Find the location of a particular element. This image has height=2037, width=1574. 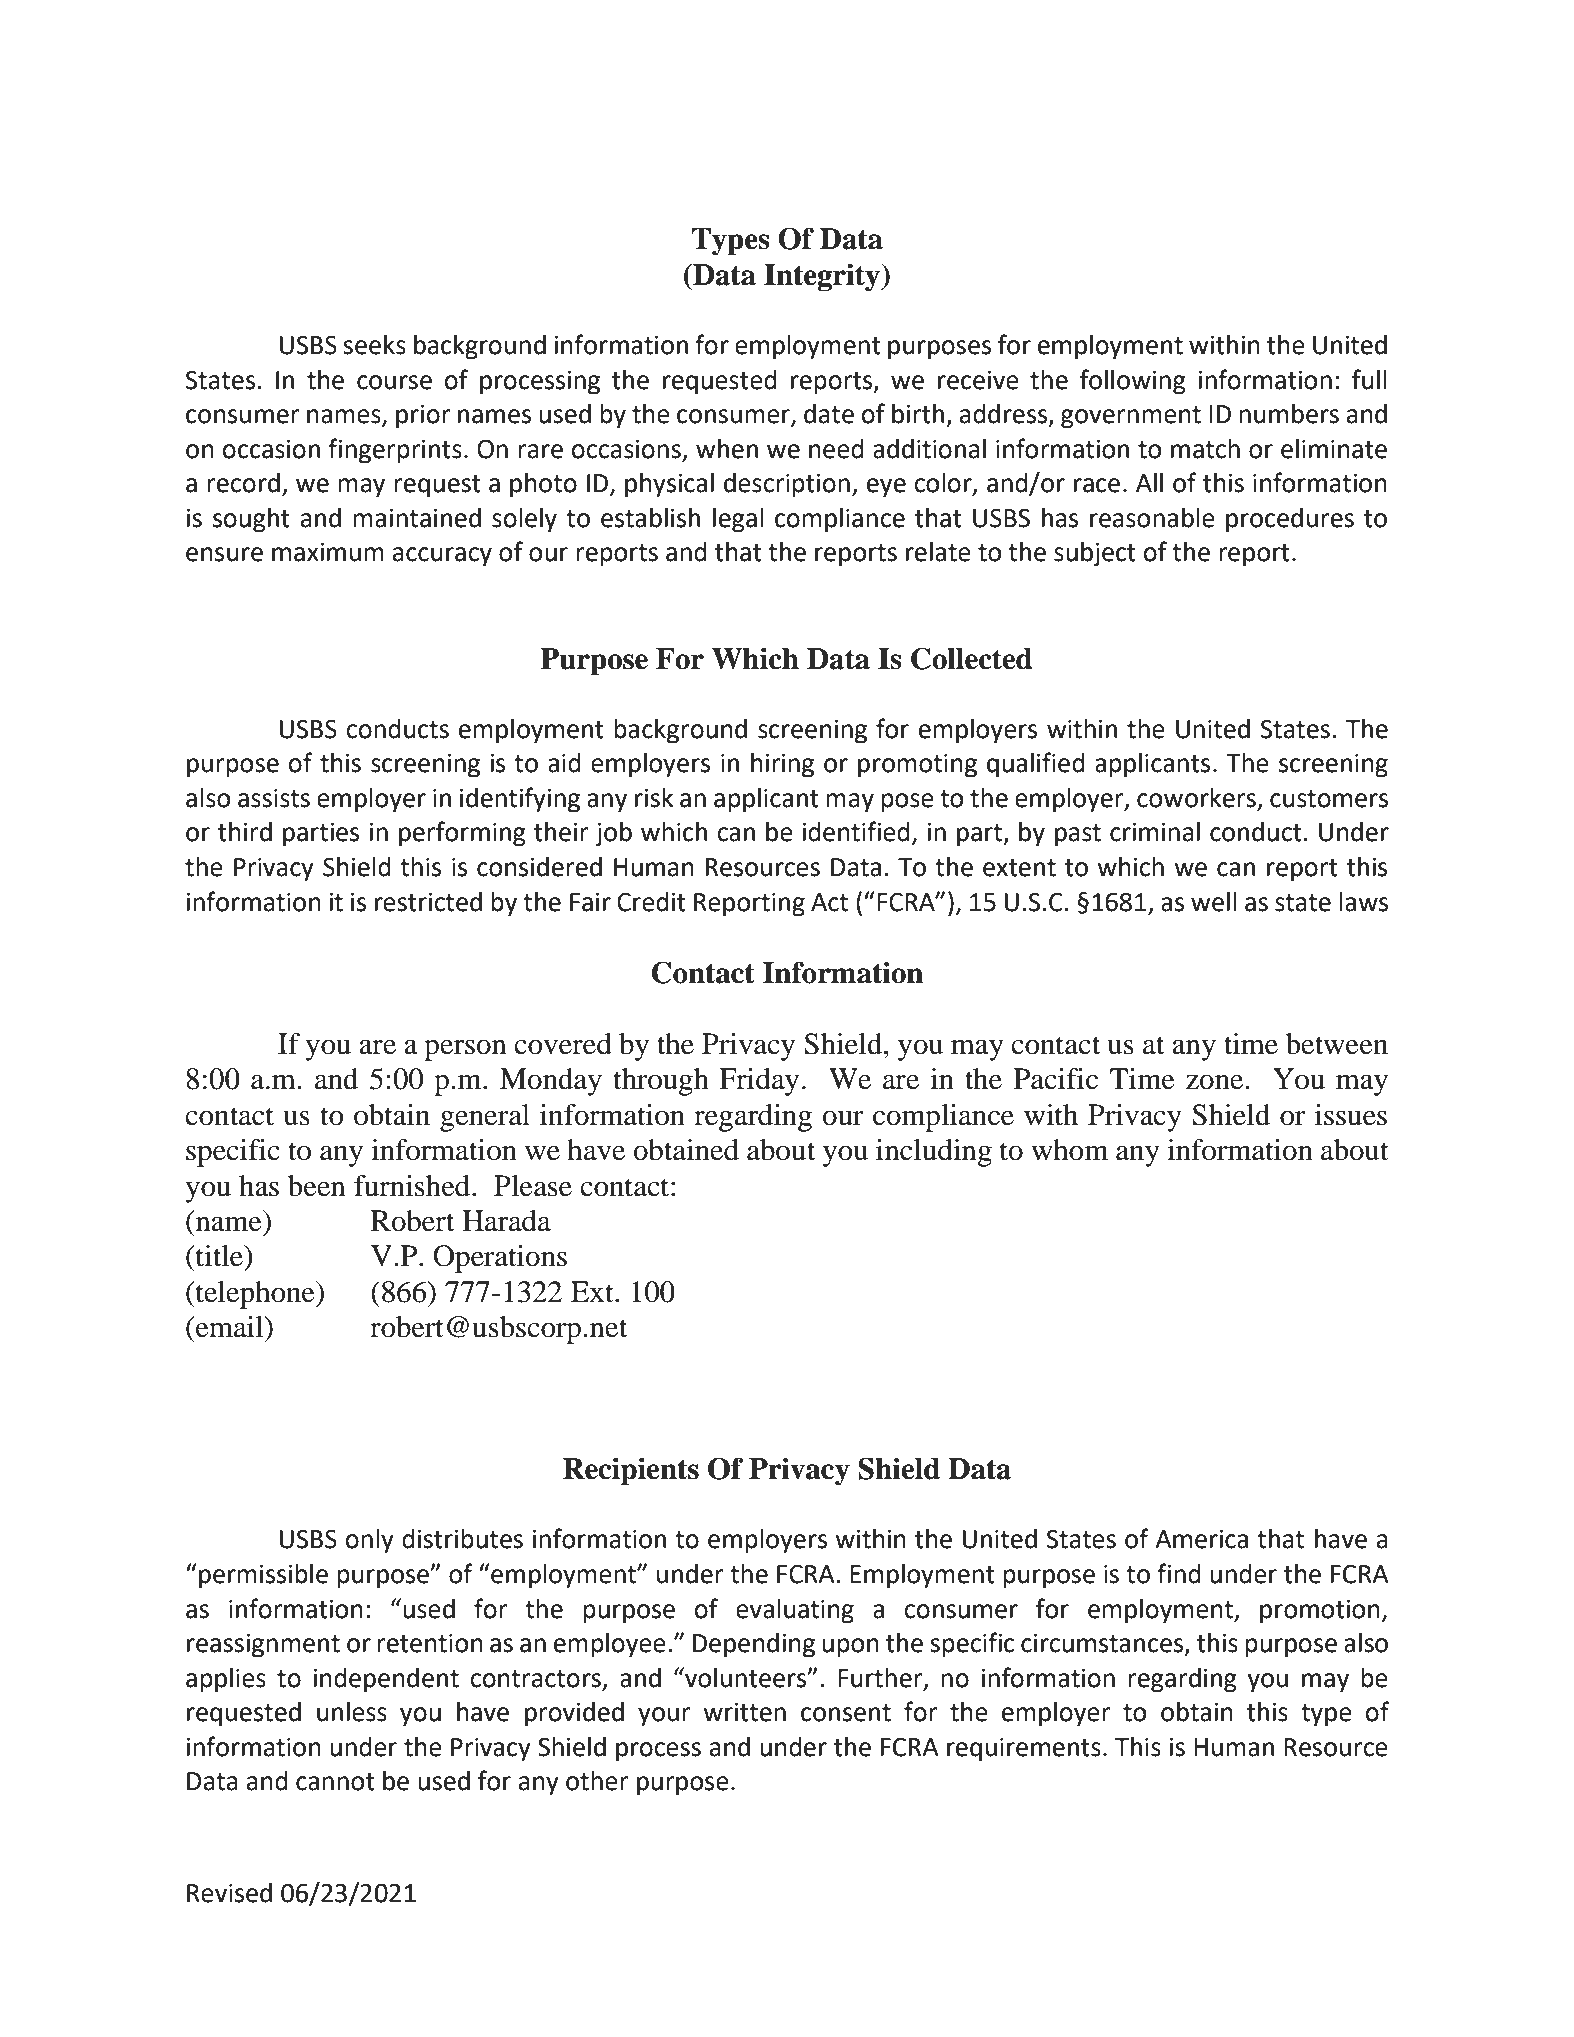

coworkers is located at coordinates (1197, 799).
